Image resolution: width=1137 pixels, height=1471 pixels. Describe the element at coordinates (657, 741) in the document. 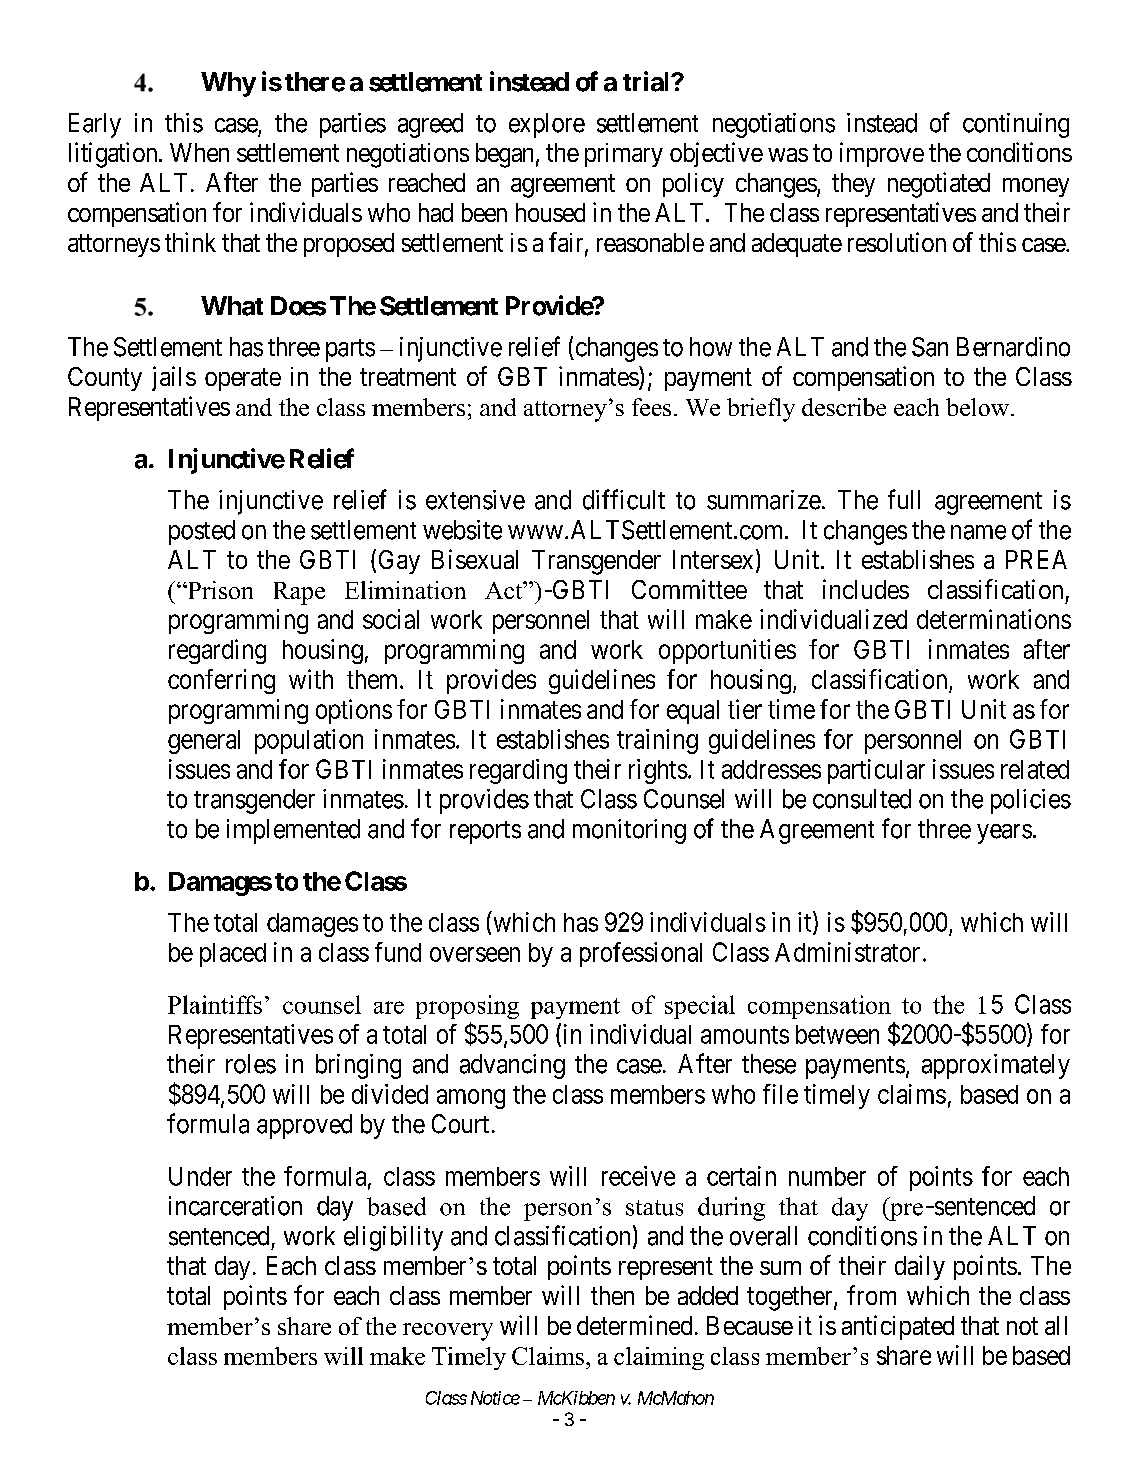

I see `training` at that location.
